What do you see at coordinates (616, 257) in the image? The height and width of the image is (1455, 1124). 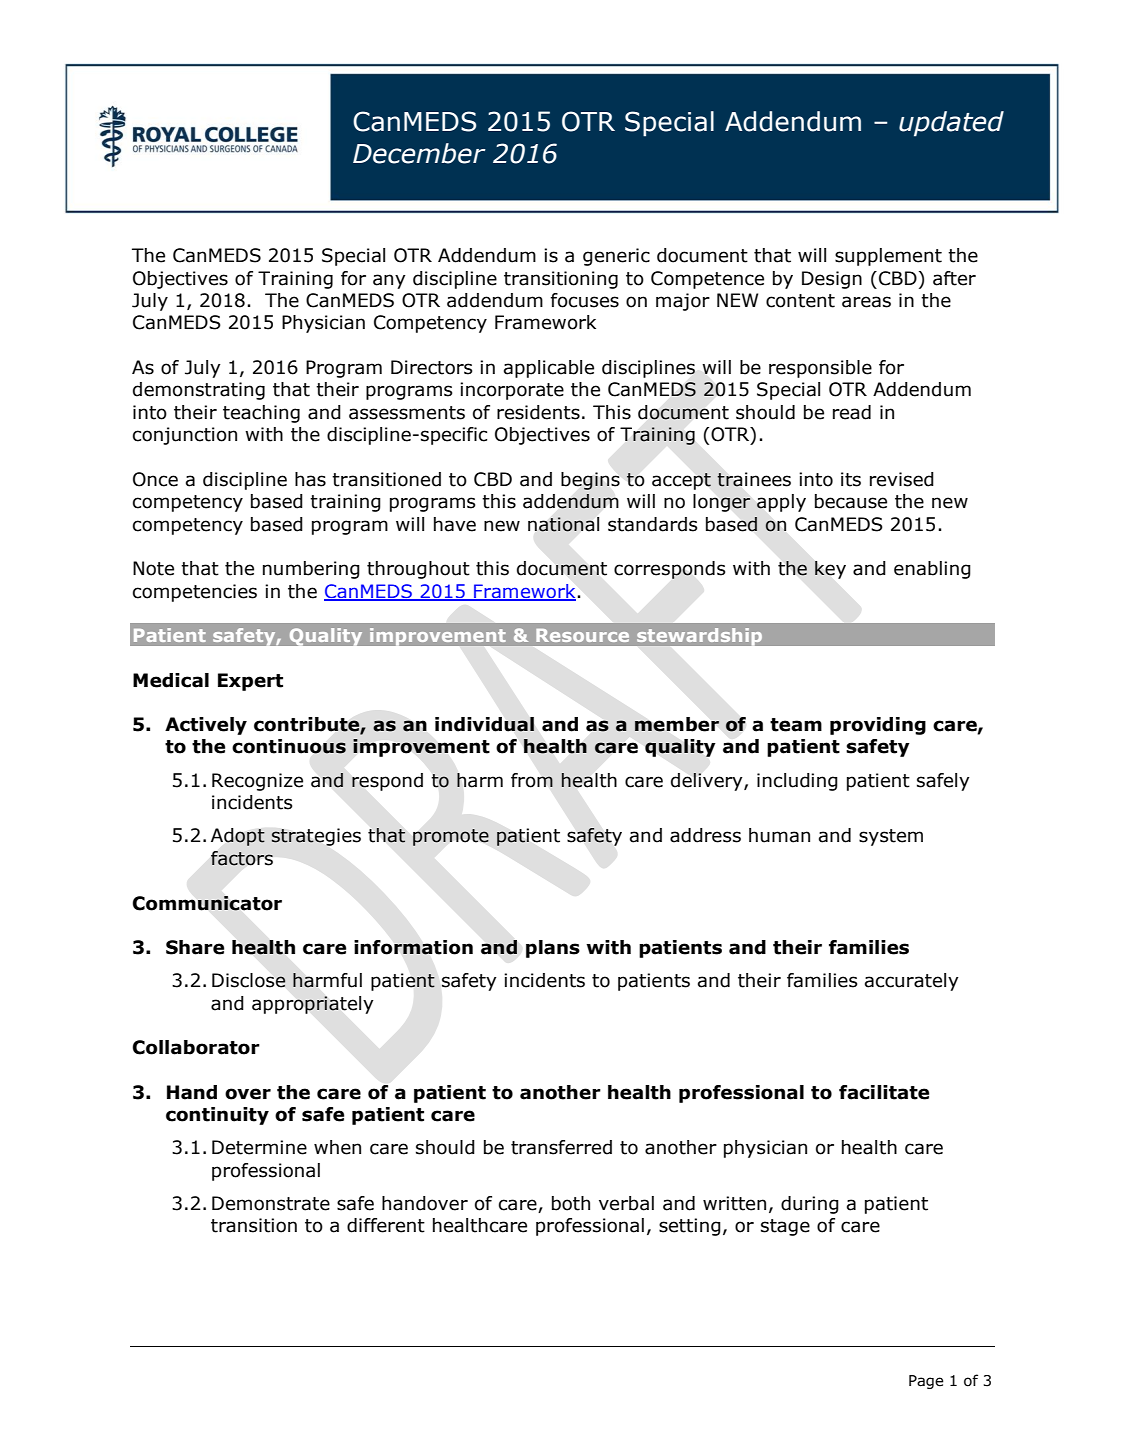 I see `generic` at bounding box center [616, 257].
